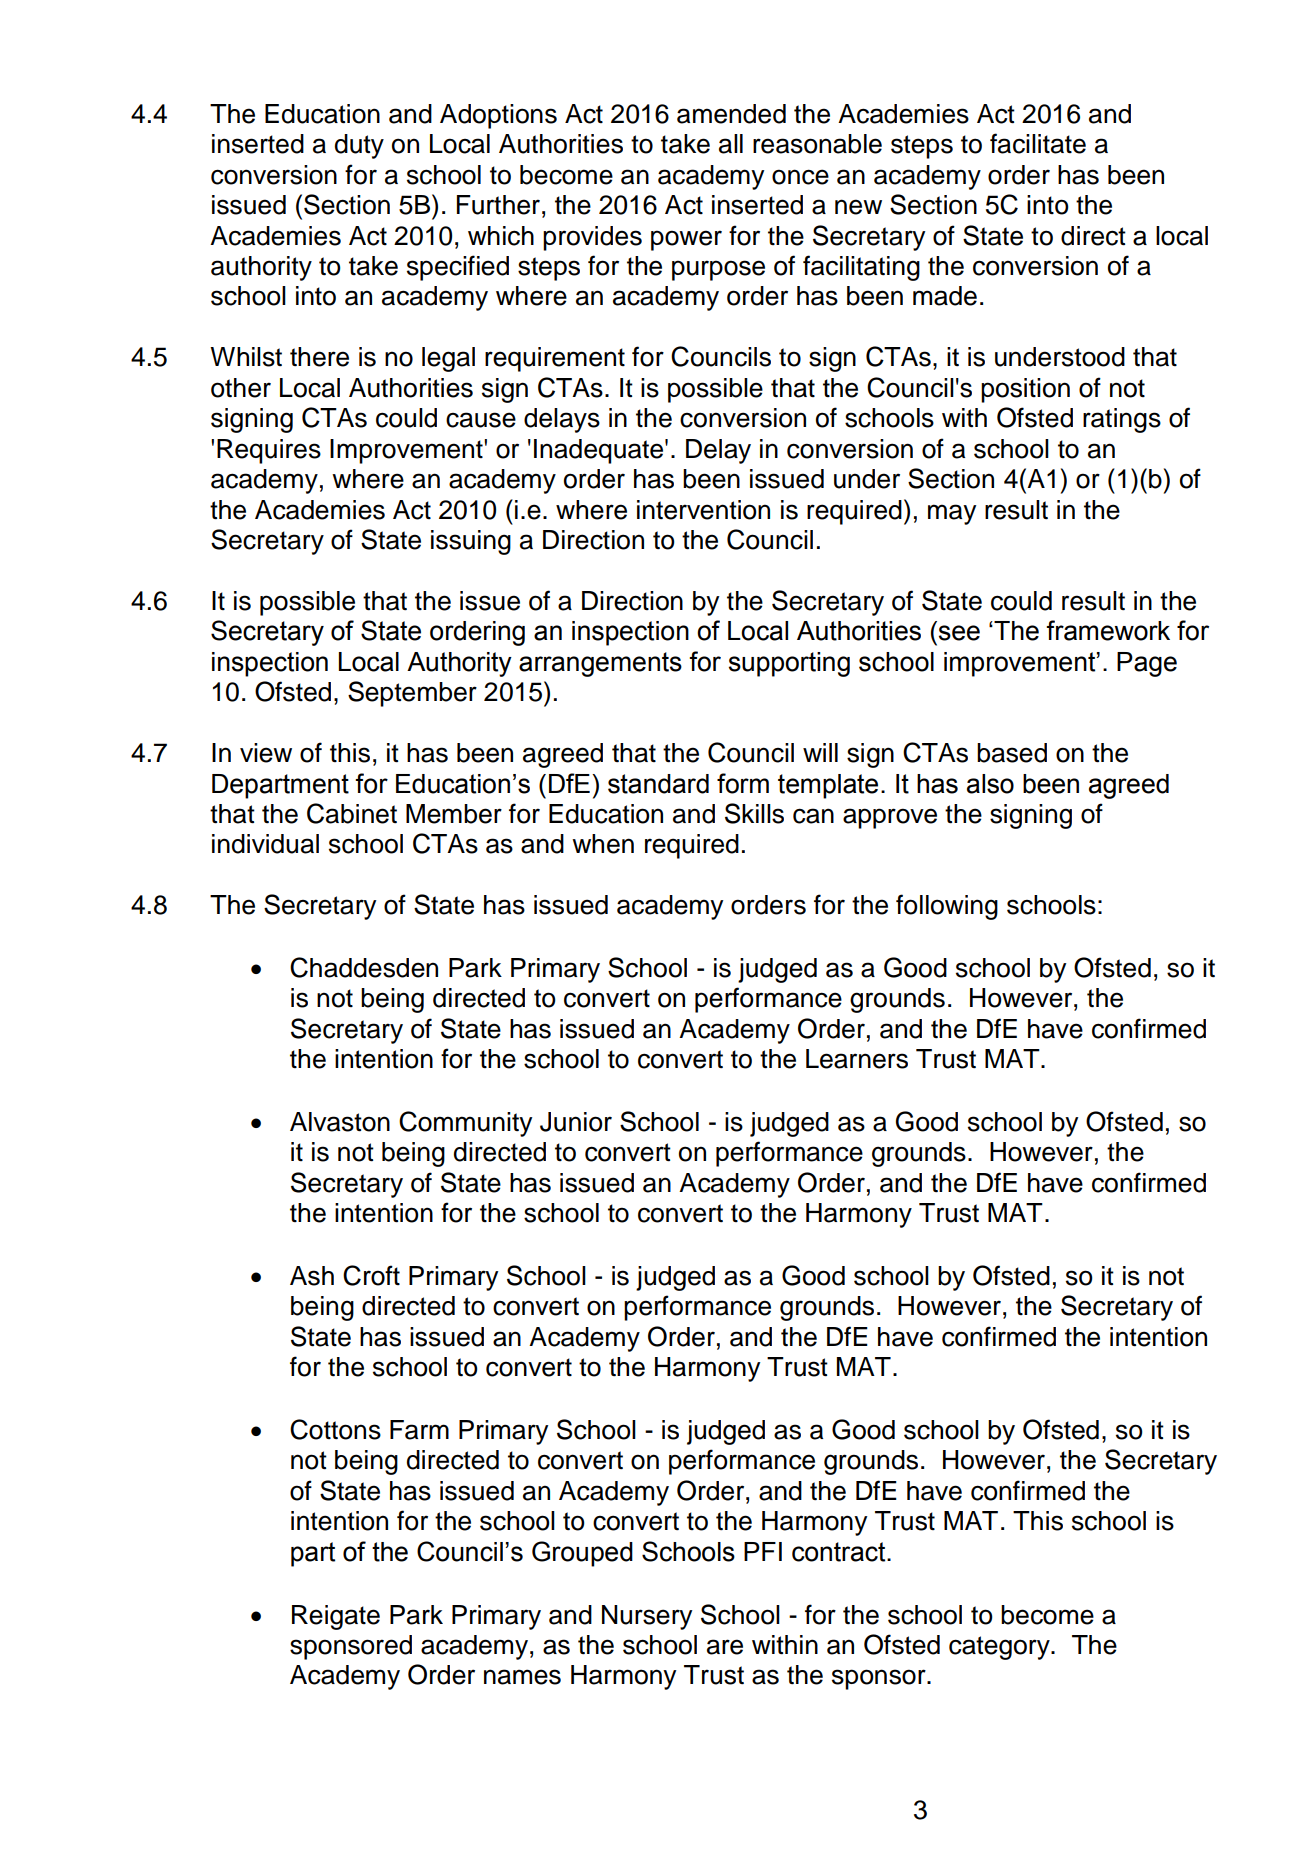 The width and height of the page is (1313, 1857). What do you see at coordinates (1038, 143) in the page?
I see `facilitate` at bounding box center [1038, 143].
